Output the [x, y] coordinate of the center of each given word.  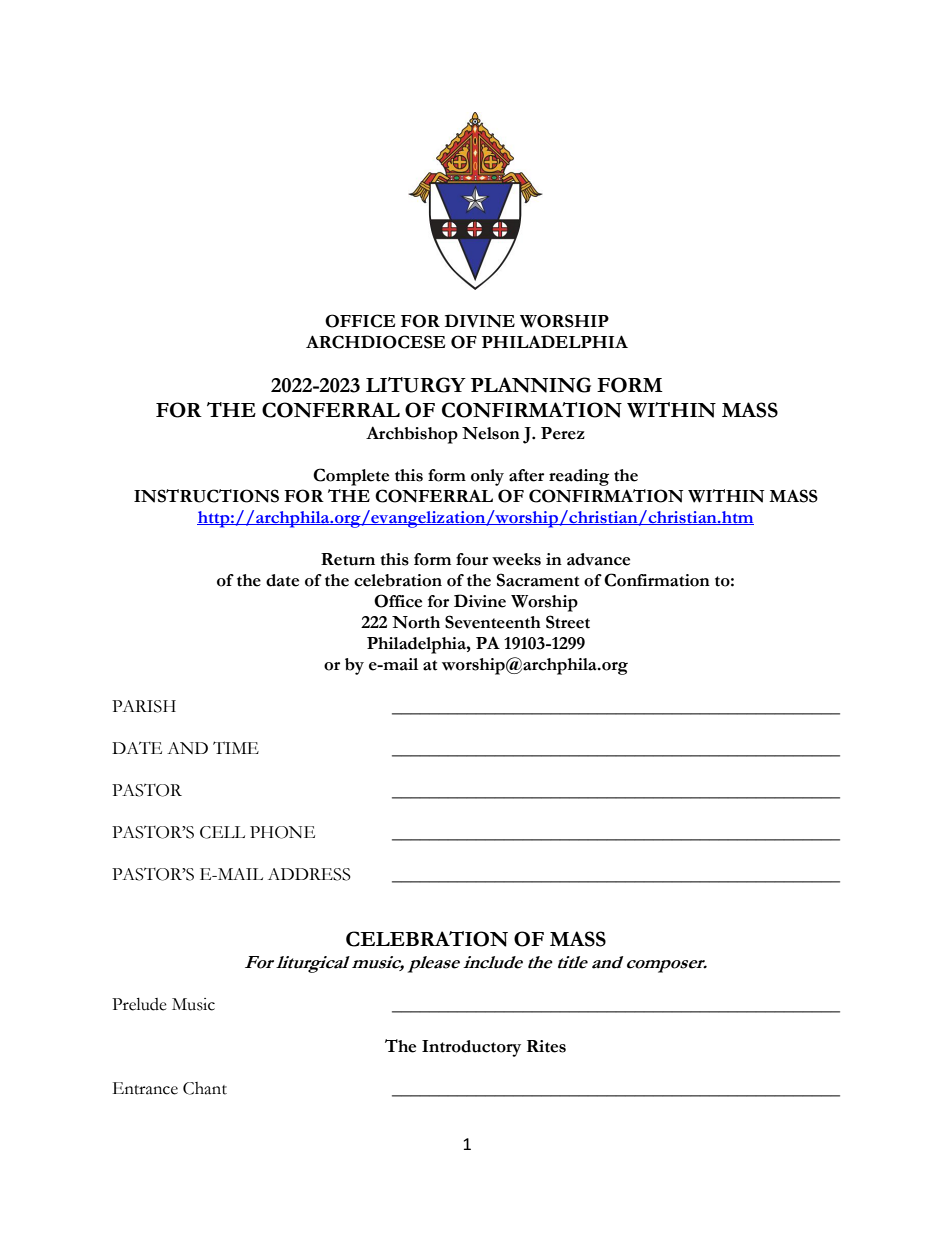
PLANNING [531, 385]
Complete [351, 477]
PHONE [282, 832]
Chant [205, 1088]
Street [568, 622]
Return [348, 559]
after [526, 475]
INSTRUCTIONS [206, 496]
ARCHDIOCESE [375, 342]
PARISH [144, 706]
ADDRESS [309, 874]
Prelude [139, 1004]
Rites [546, 1046]
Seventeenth [493, 622]
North [416, 622]
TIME [236, 747]
